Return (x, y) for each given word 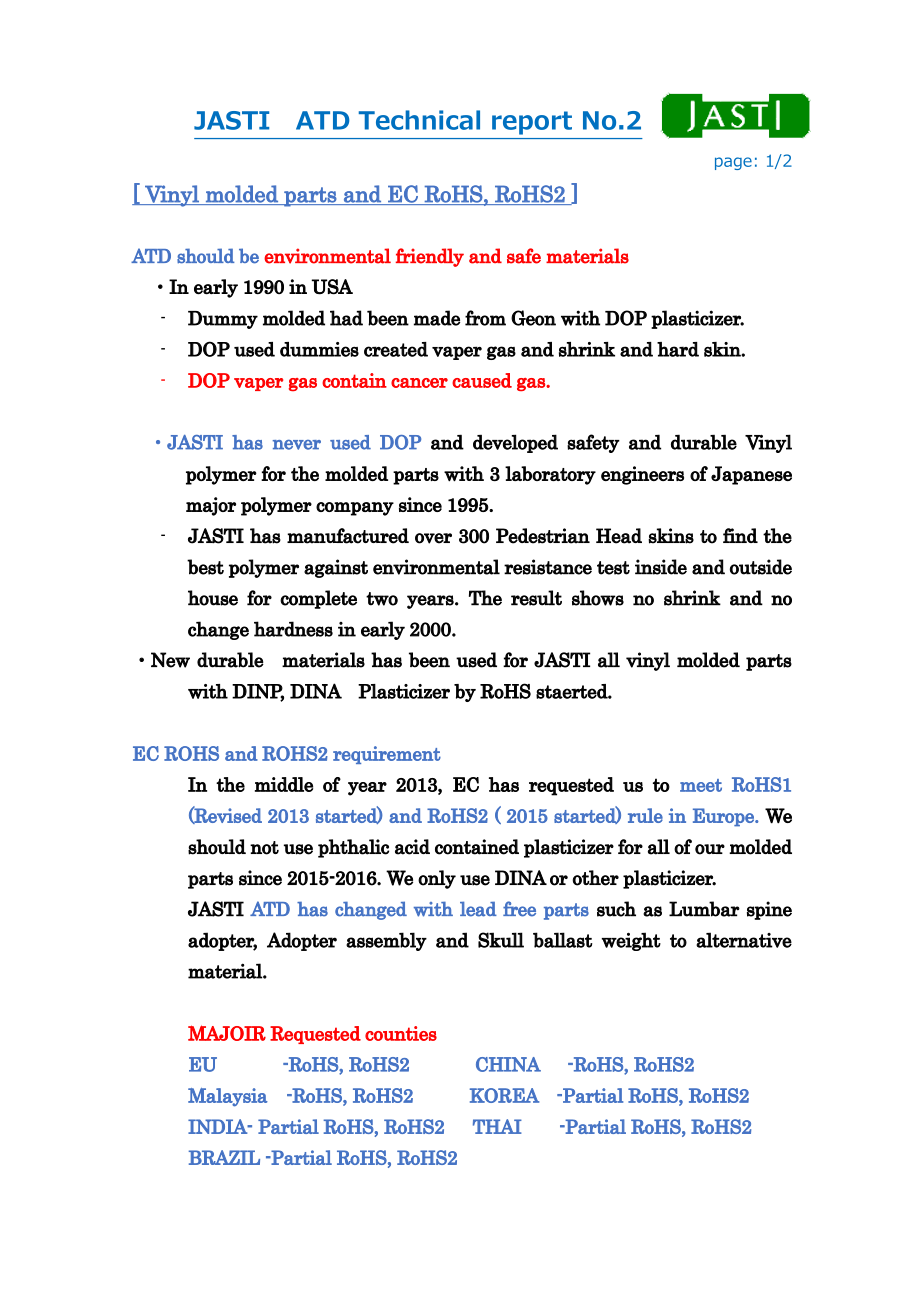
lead (478, 909)
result (536, 598)
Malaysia (228, 1097)
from (485, 318)
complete (318, 599)
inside (661, 567)
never (297, 445)
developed (515, 443)
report (532, 123)
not (264, 848)
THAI (497, 1126)
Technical (419, 120)
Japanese (751, 475)
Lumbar (704, 909)
